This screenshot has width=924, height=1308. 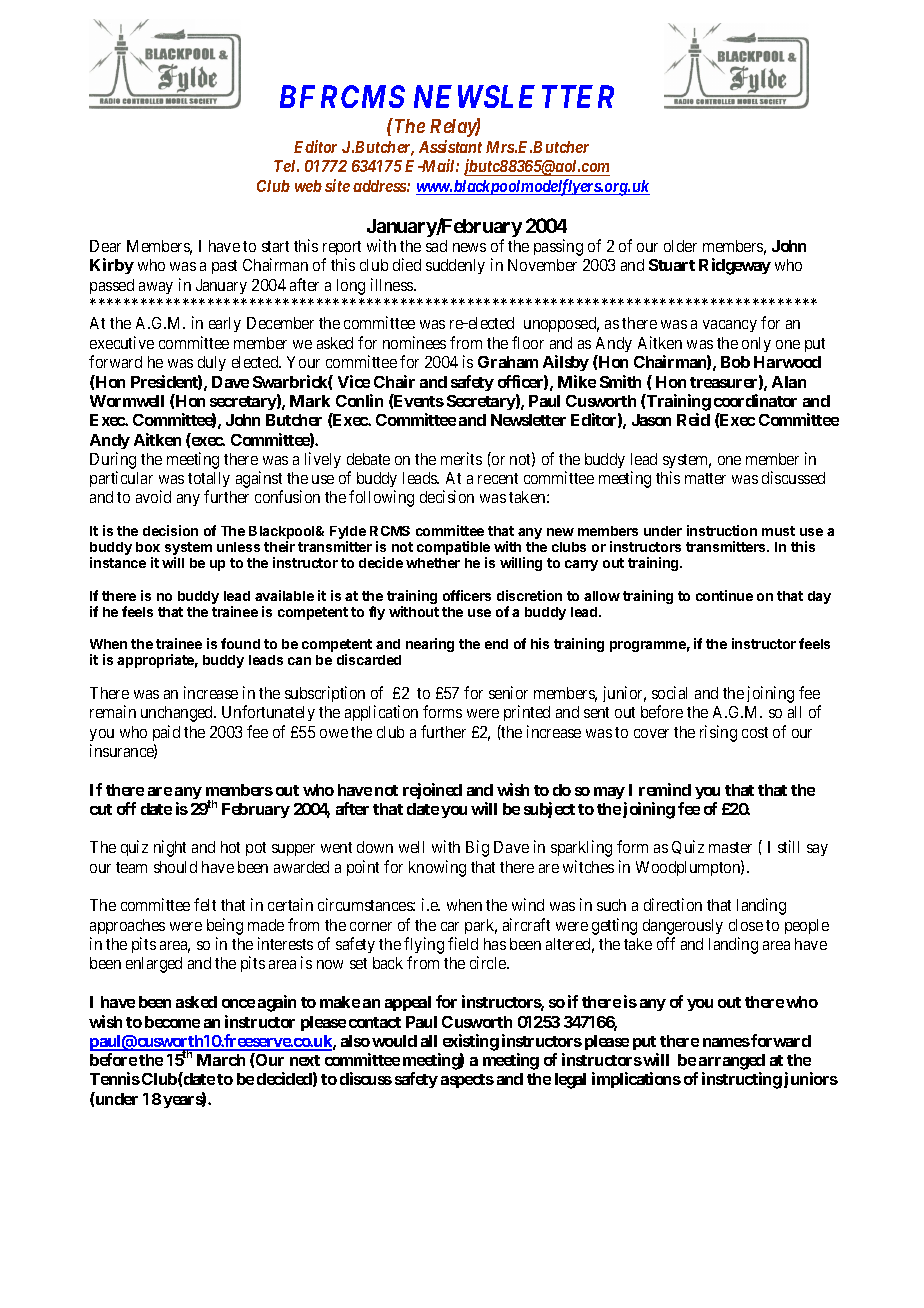 I want to click on found, so click(x=240, y=643).
